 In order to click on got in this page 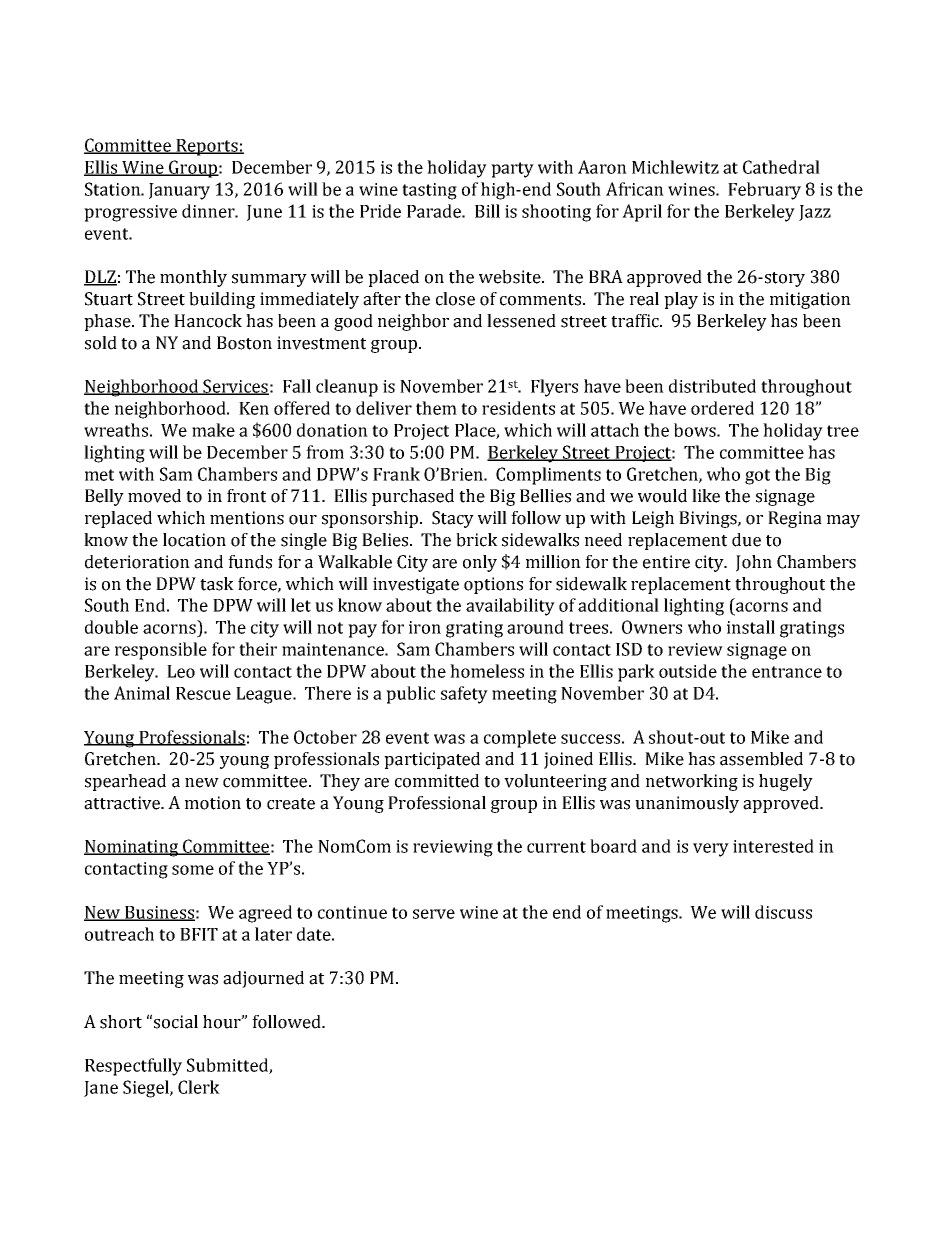, I will do `click(757, 477)`.
